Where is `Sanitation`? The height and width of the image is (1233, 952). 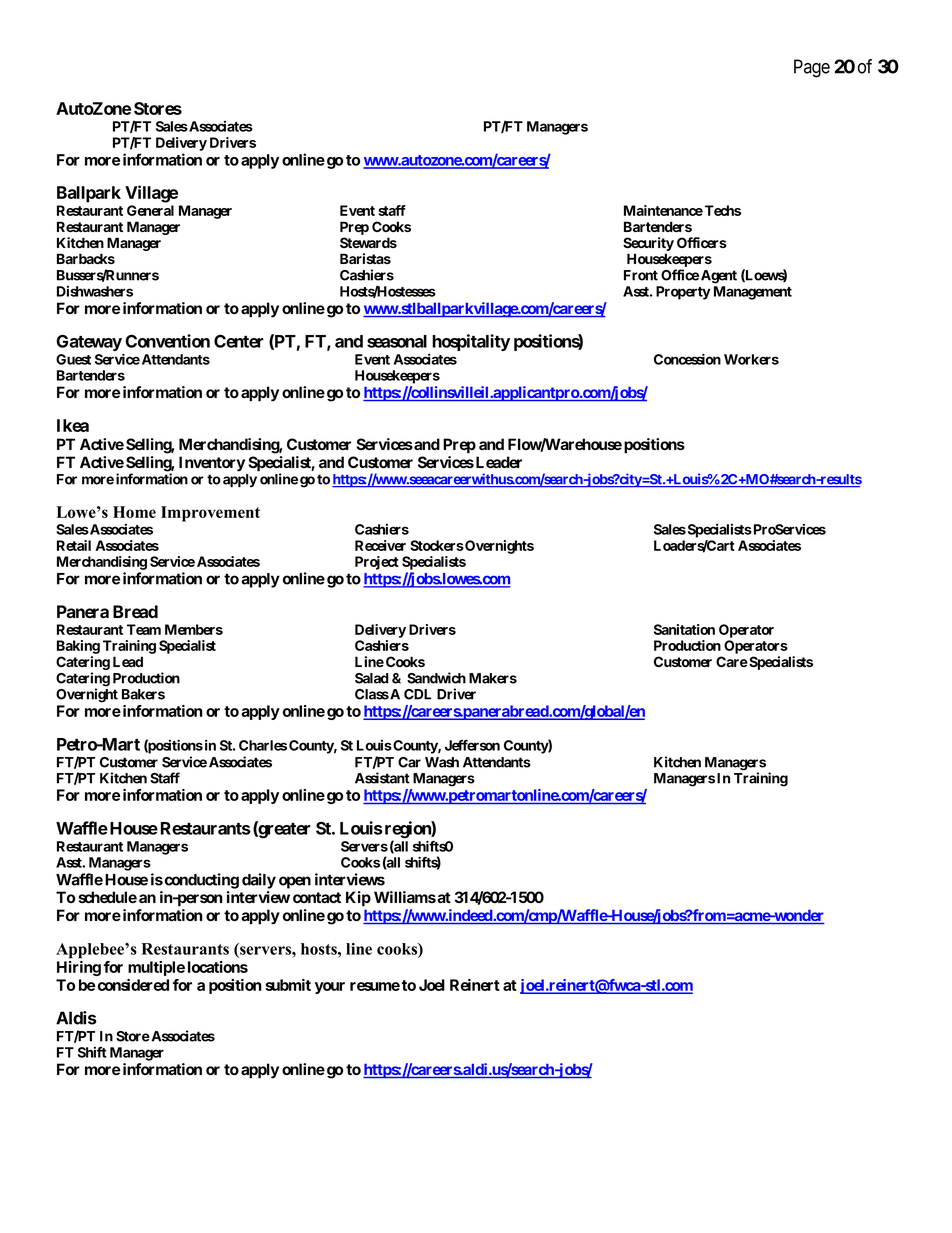
Sanitation is located at coordinates (684, 629).
